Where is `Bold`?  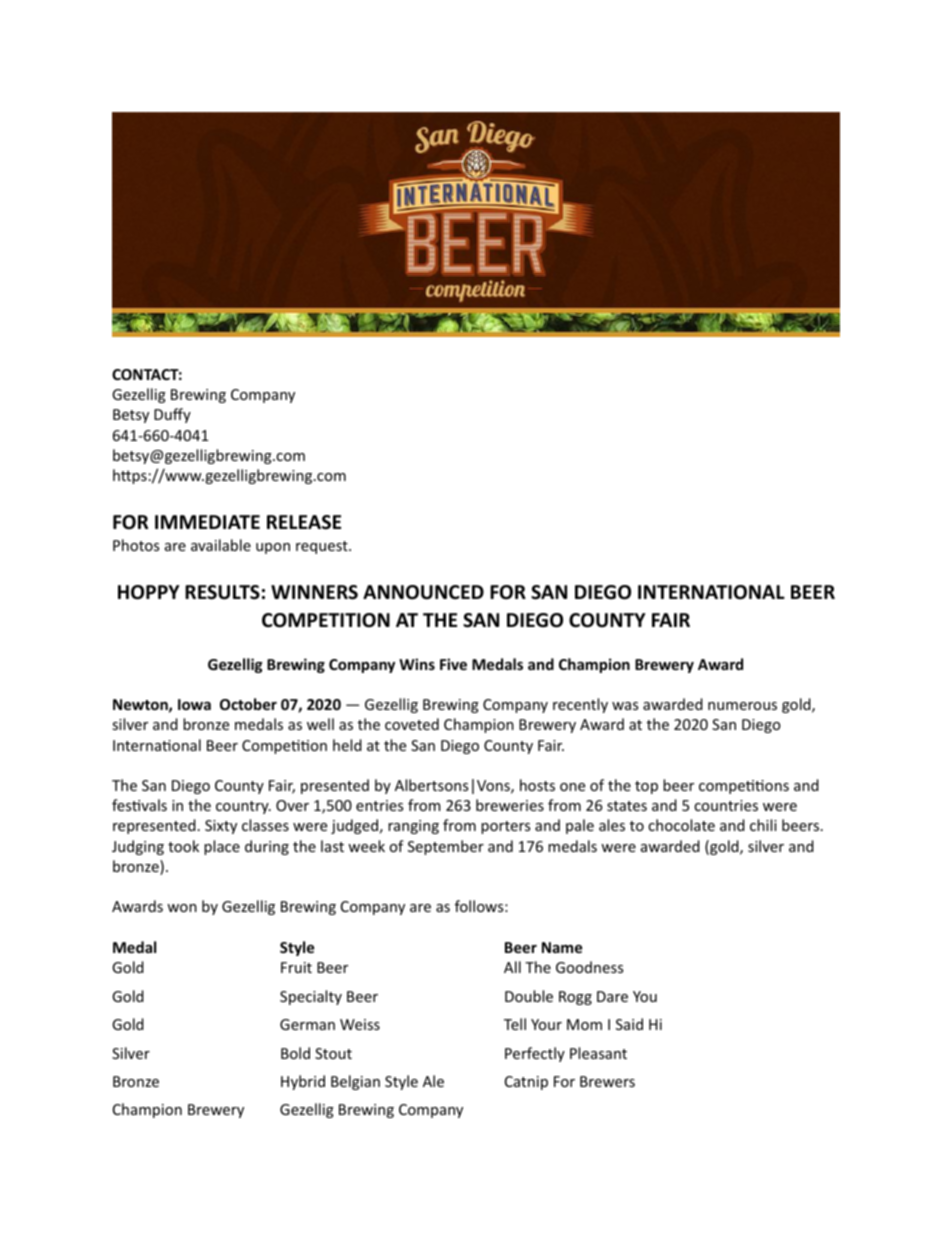 Bold is located at coordinates (295, 1053).
